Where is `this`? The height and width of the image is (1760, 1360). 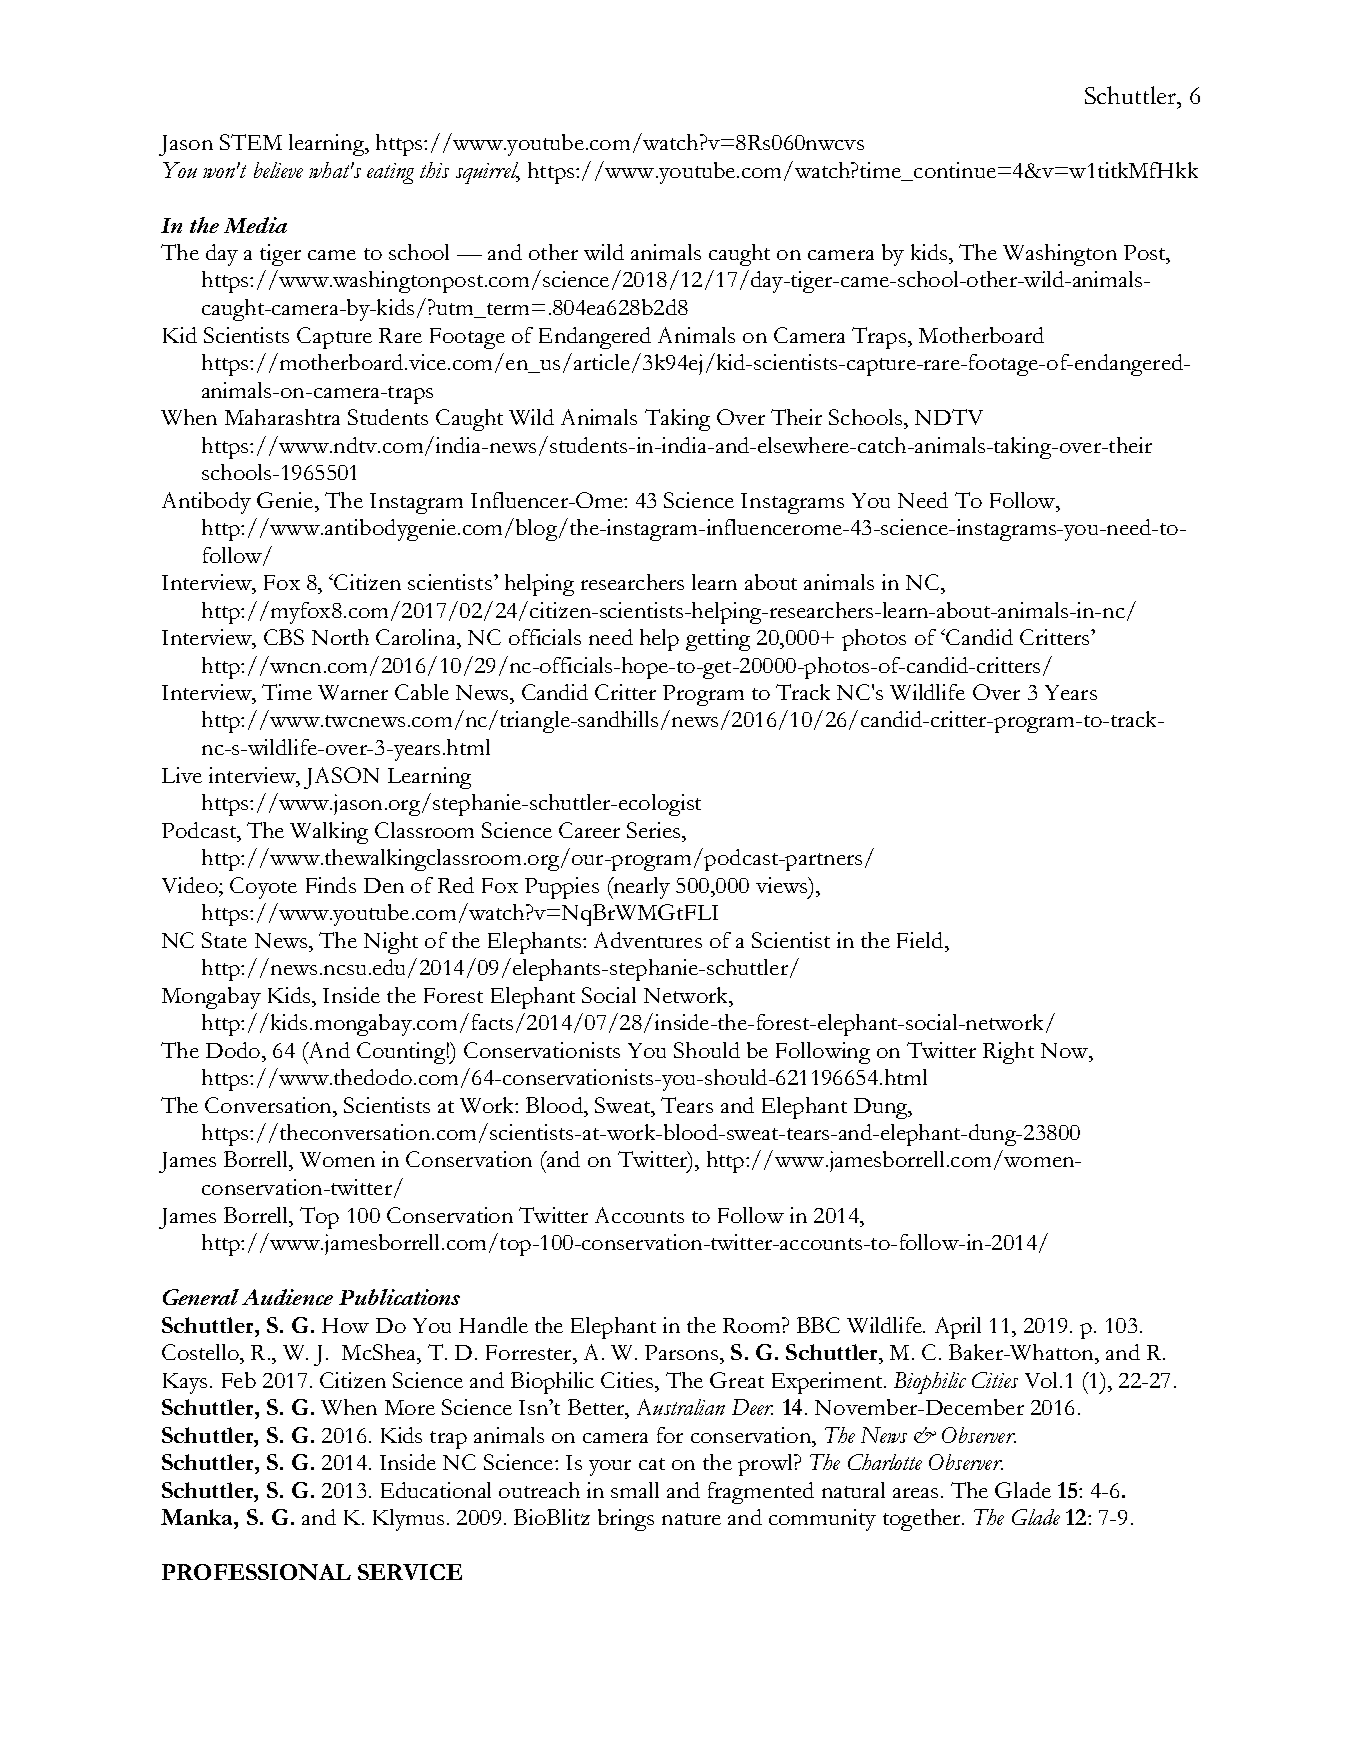
this is located at coordinates (434, 170).
